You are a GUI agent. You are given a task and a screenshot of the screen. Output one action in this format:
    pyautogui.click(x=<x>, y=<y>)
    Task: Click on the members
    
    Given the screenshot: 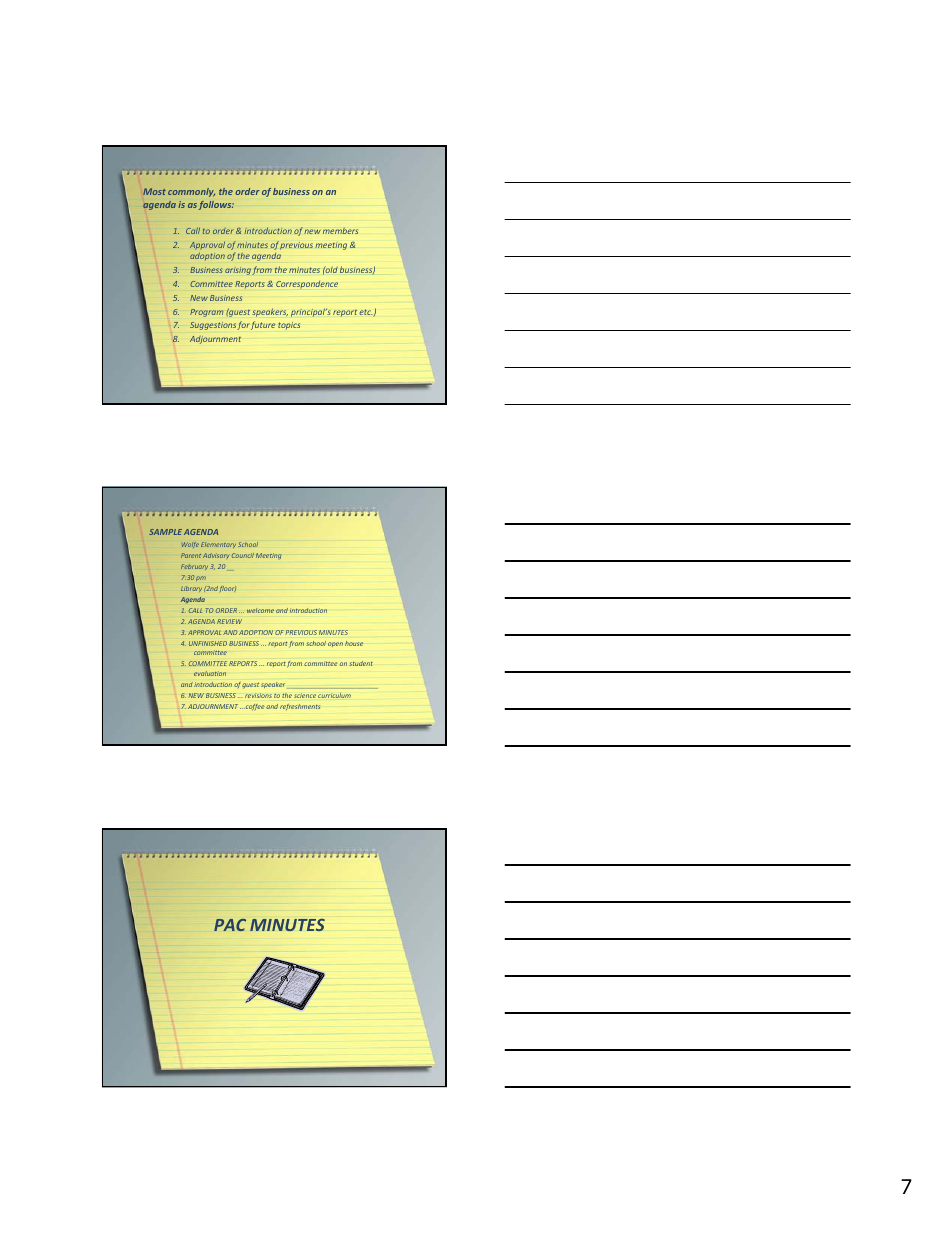 What is the action you would take?
    pyautogui.click(x=340, y=230)
